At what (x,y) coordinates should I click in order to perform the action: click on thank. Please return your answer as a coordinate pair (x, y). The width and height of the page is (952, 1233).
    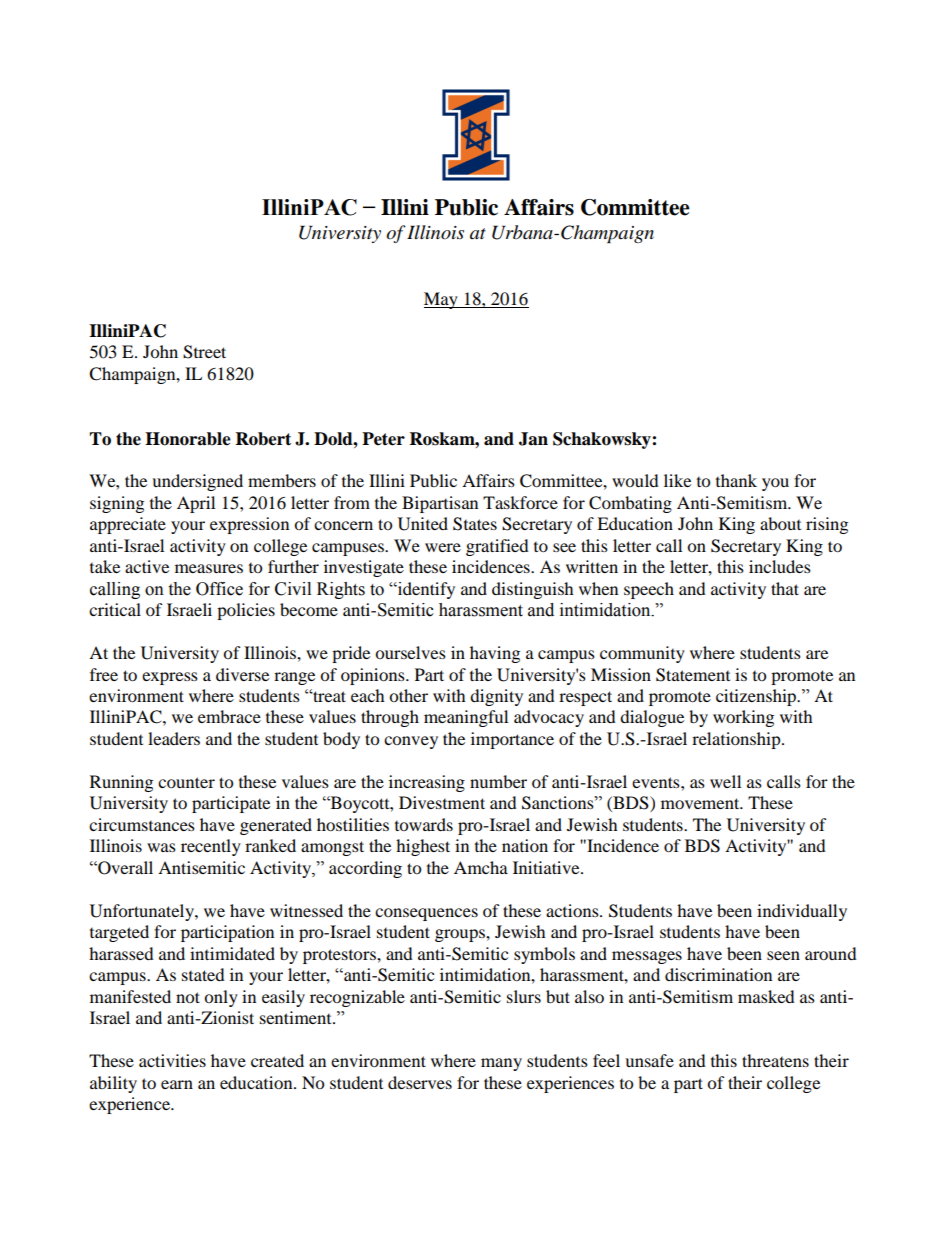
    Looking at the image, I should click on (736, 480).
